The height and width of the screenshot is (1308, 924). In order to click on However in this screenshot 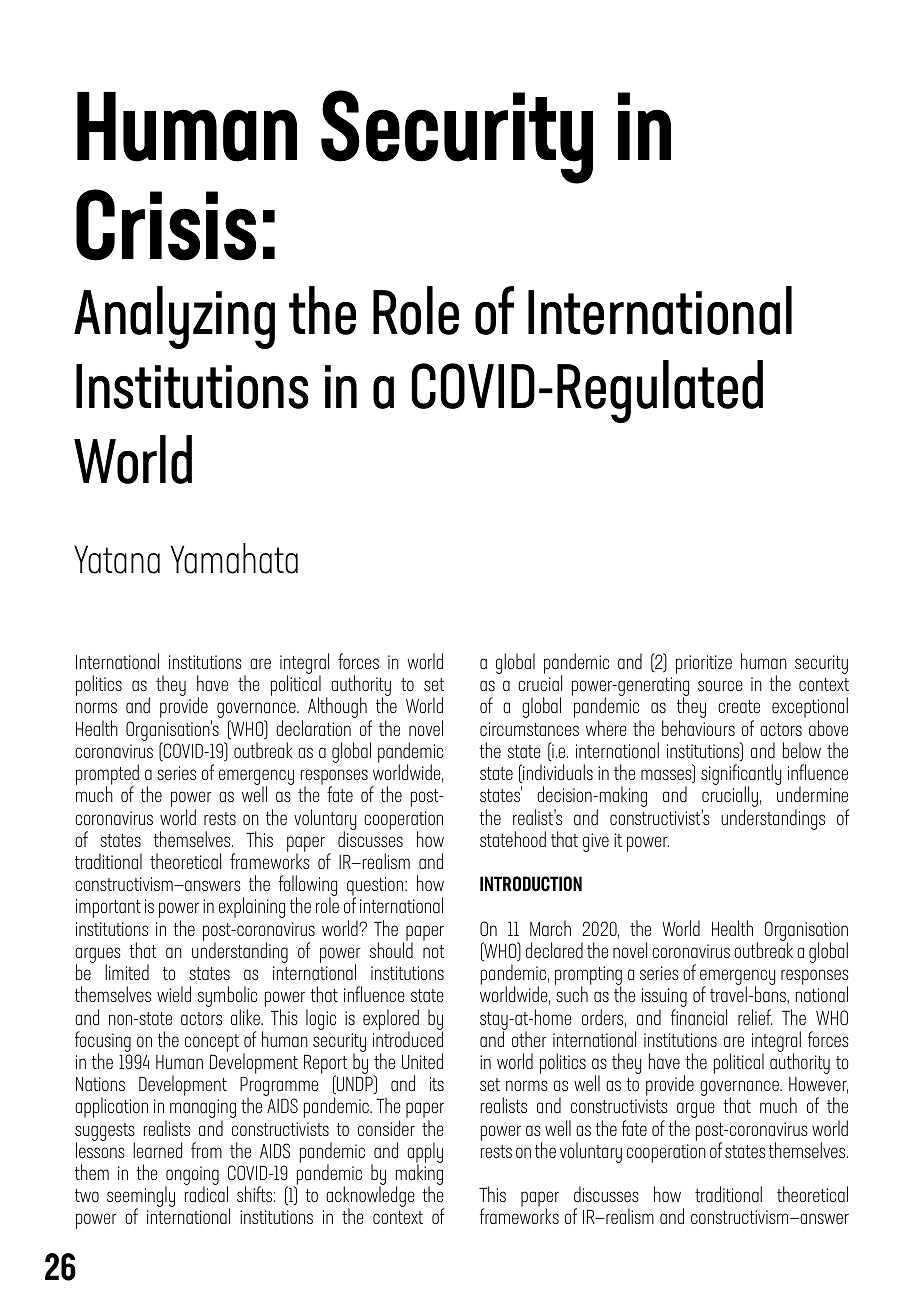, I will do `click(818, 1085)`.
